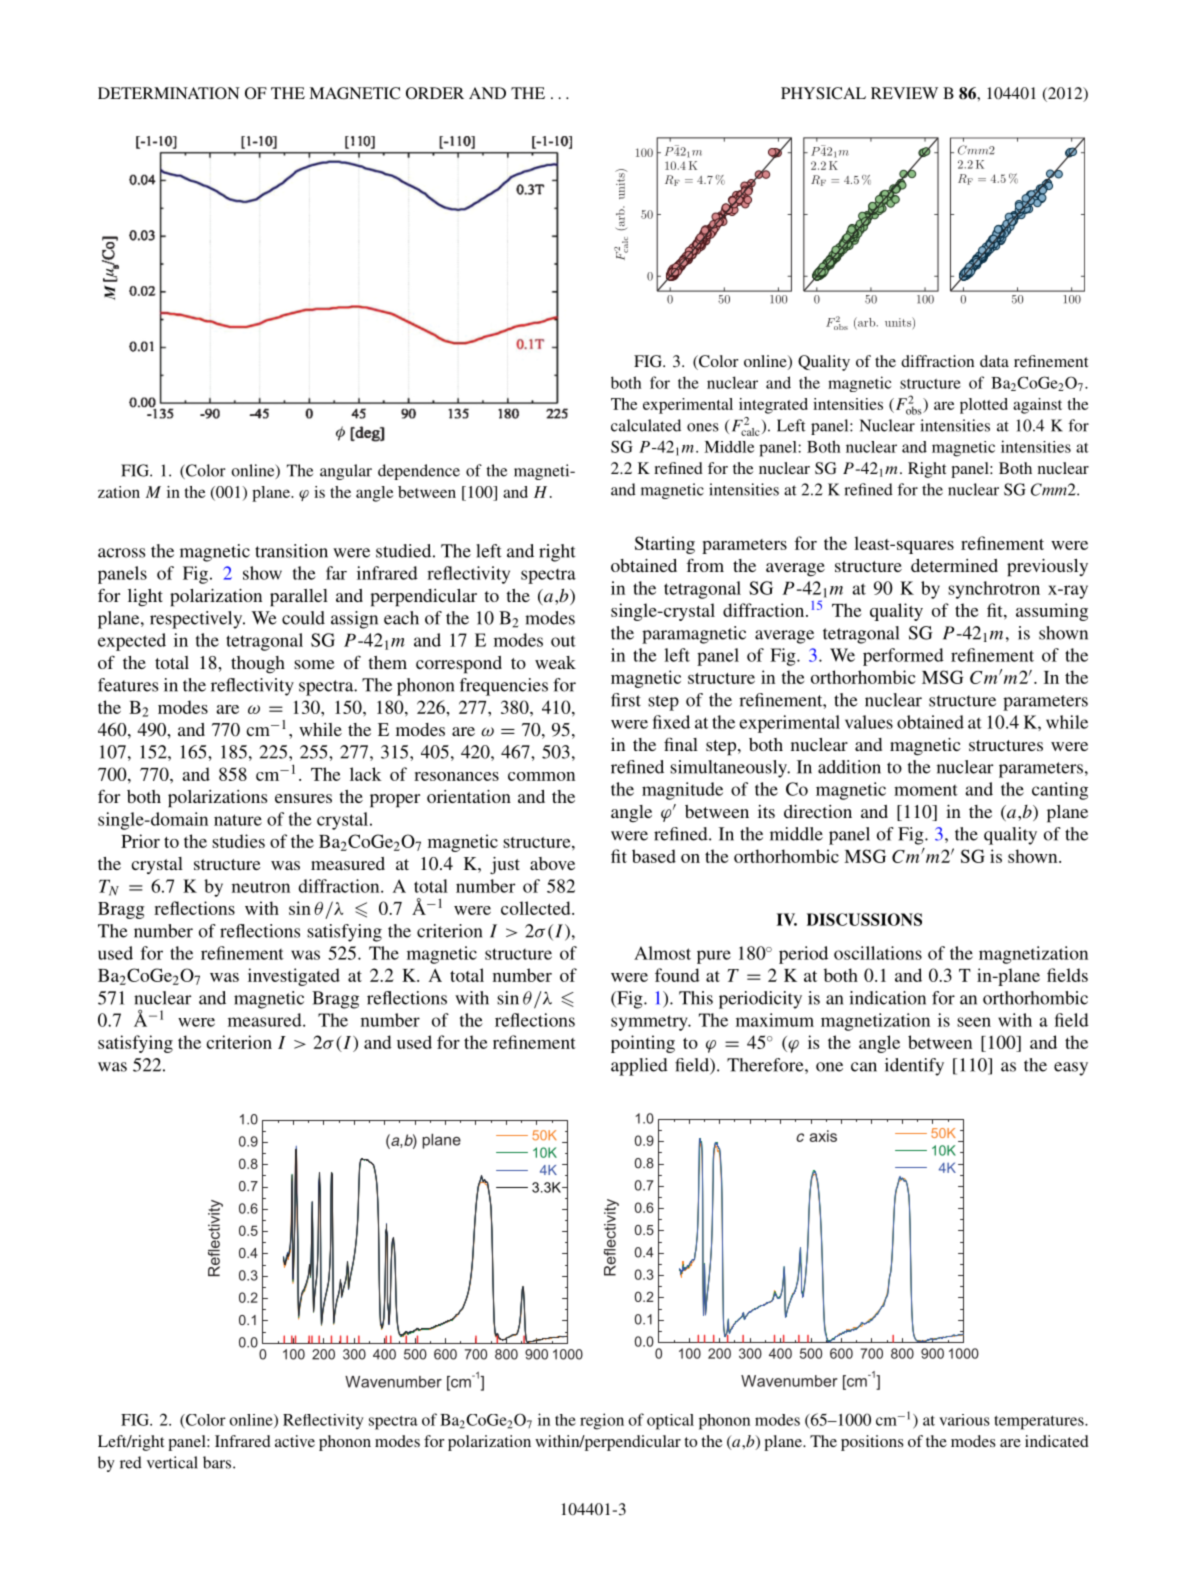 Image resolution: width=1185 pixels, height=1580 pixels. I want to click on REVIEW, so click(904, 93).
